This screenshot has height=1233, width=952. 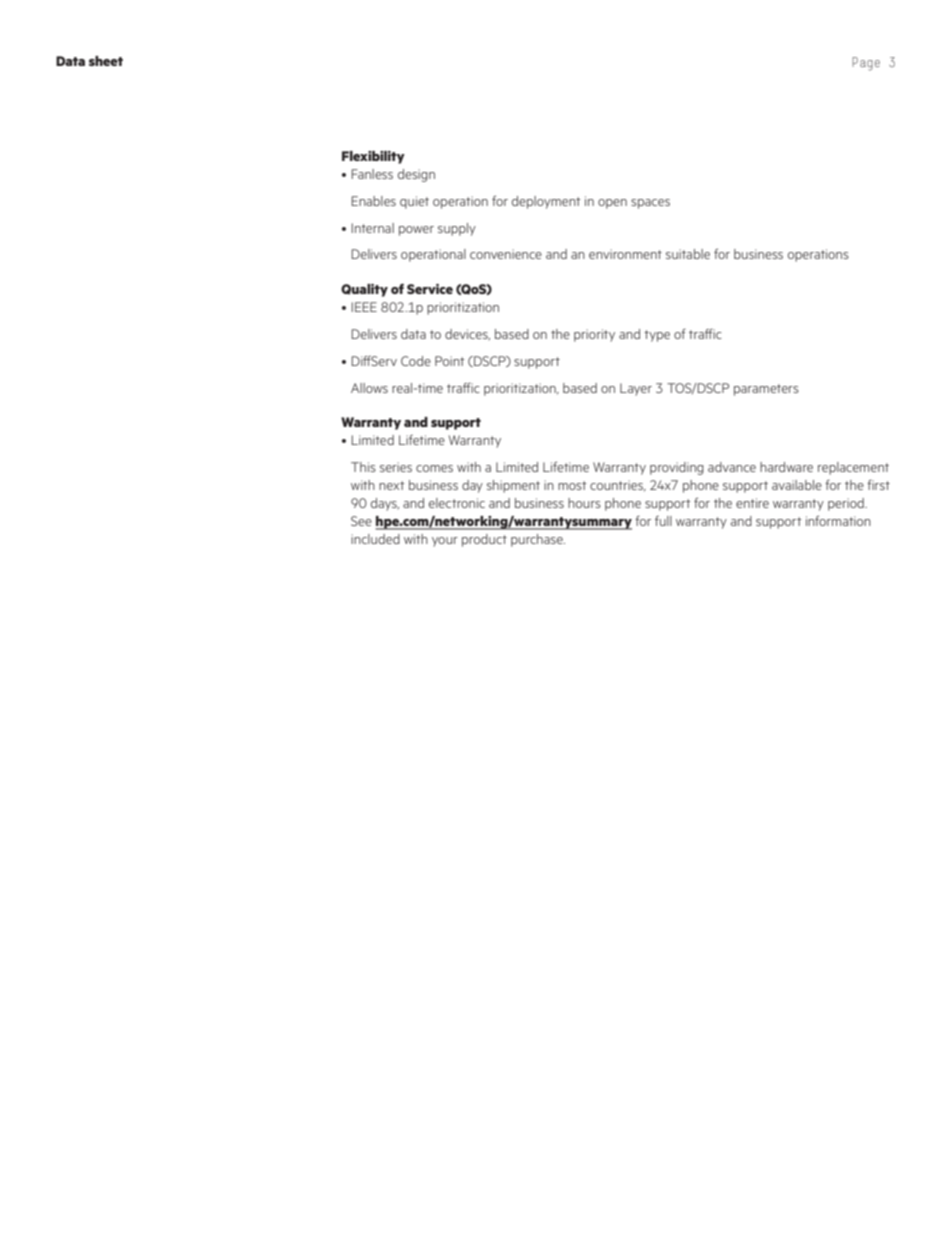 I want to click on Layer, so click(x=636, y=389).
